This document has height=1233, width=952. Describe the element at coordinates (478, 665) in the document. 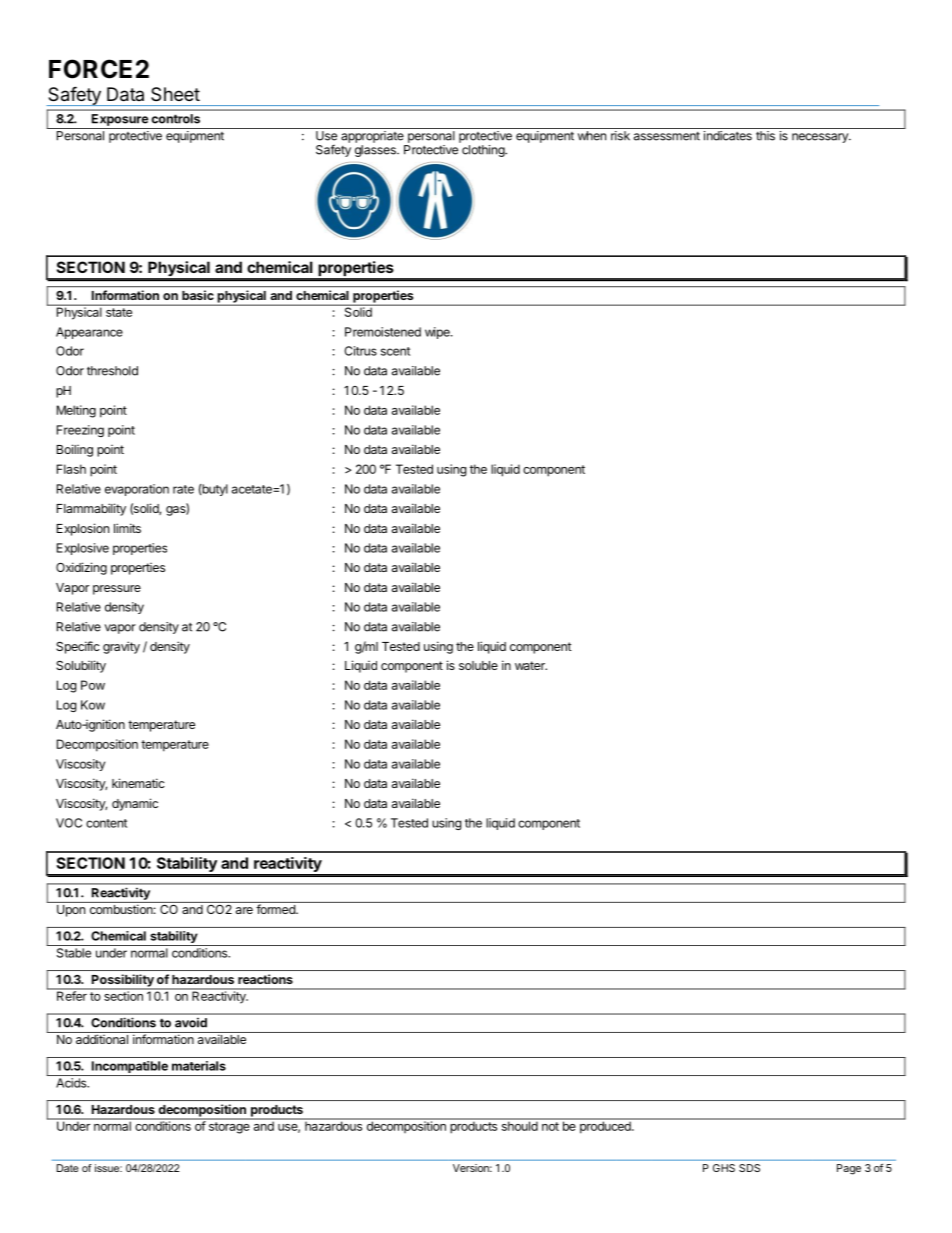

I see `soluble` at that location.
